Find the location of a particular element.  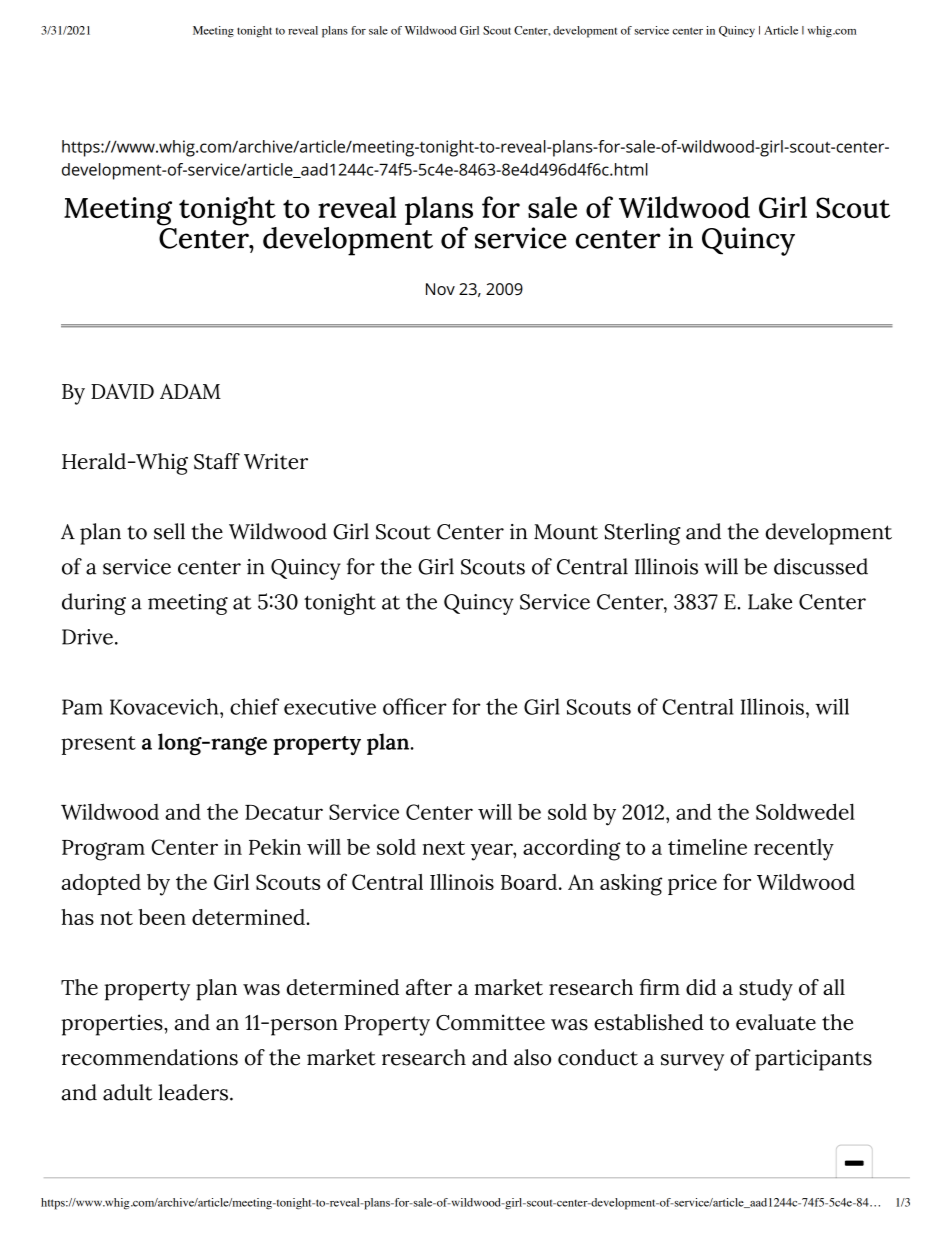

next is located at coordinates (444, 848).
